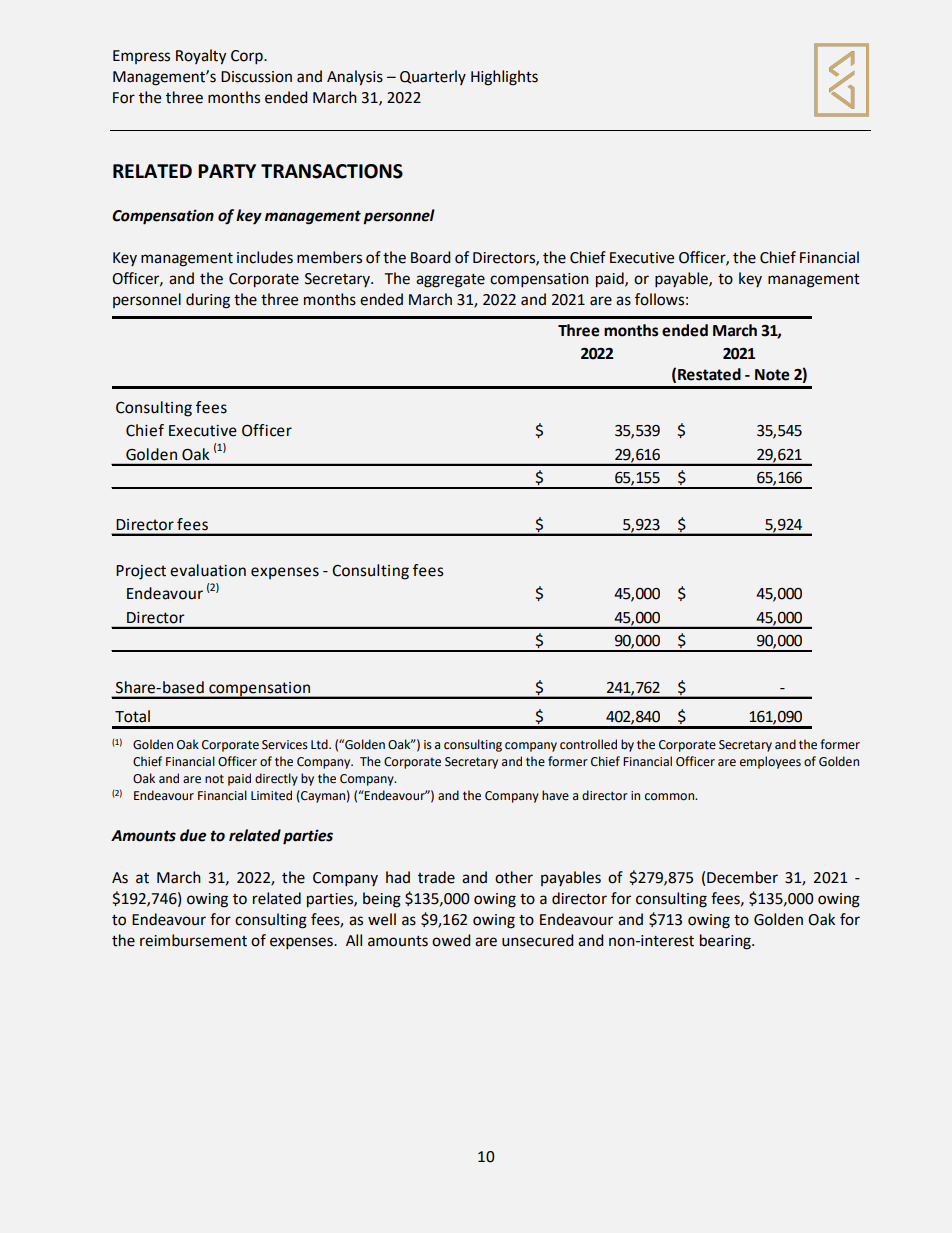 This screenshot has width=952, height=1233. What do you see at coordinates (320, 744) in the screenshot?
I see `Ltd` at bounding box center [320, 744].
